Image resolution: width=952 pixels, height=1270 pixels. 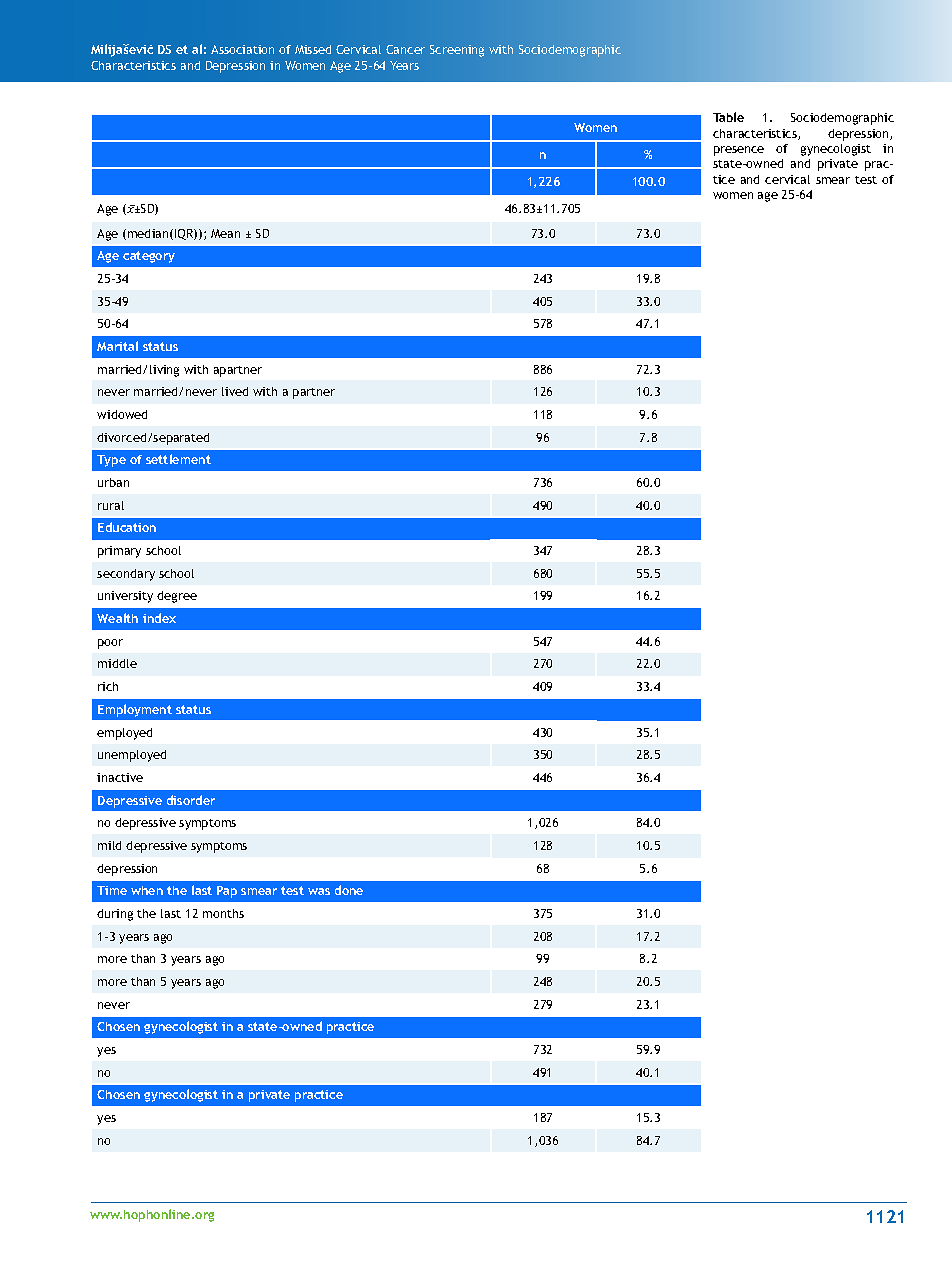 I want to click on Cancer, so click(x=405, y=49).
